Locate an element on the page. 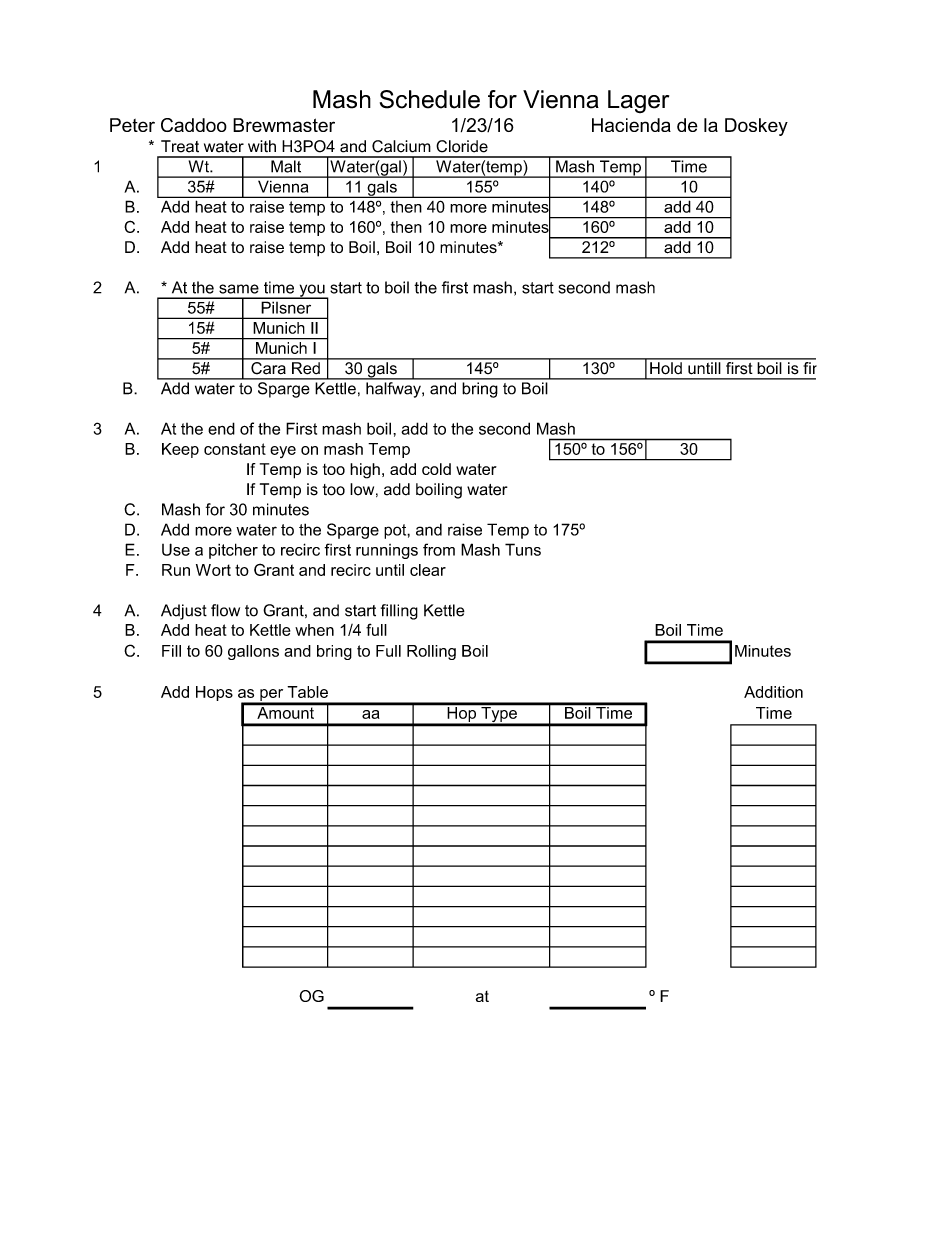  same is located at coordinates (239, 289).
